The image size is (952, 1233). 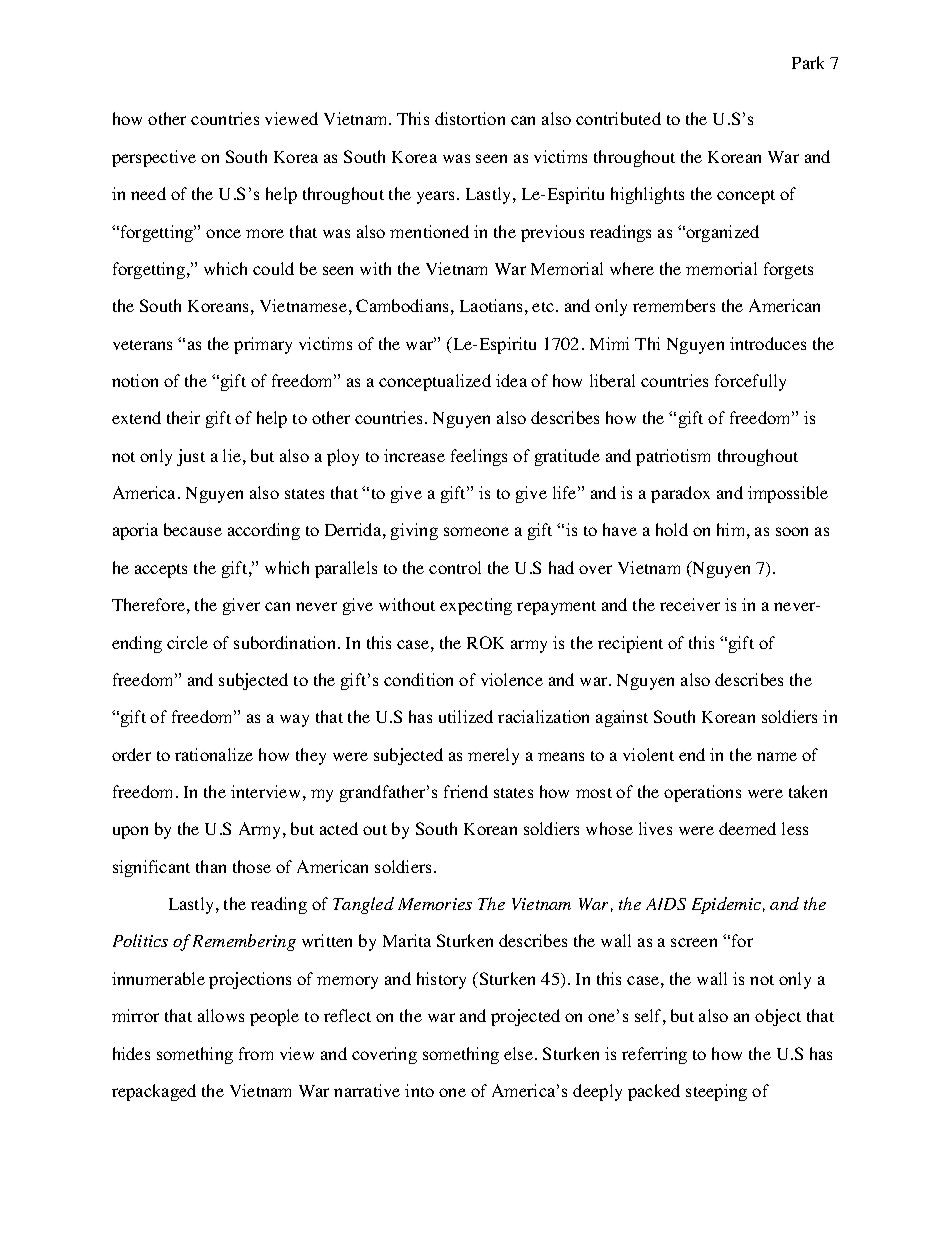 I want to click on perspective, so click(x=154, y=158).
